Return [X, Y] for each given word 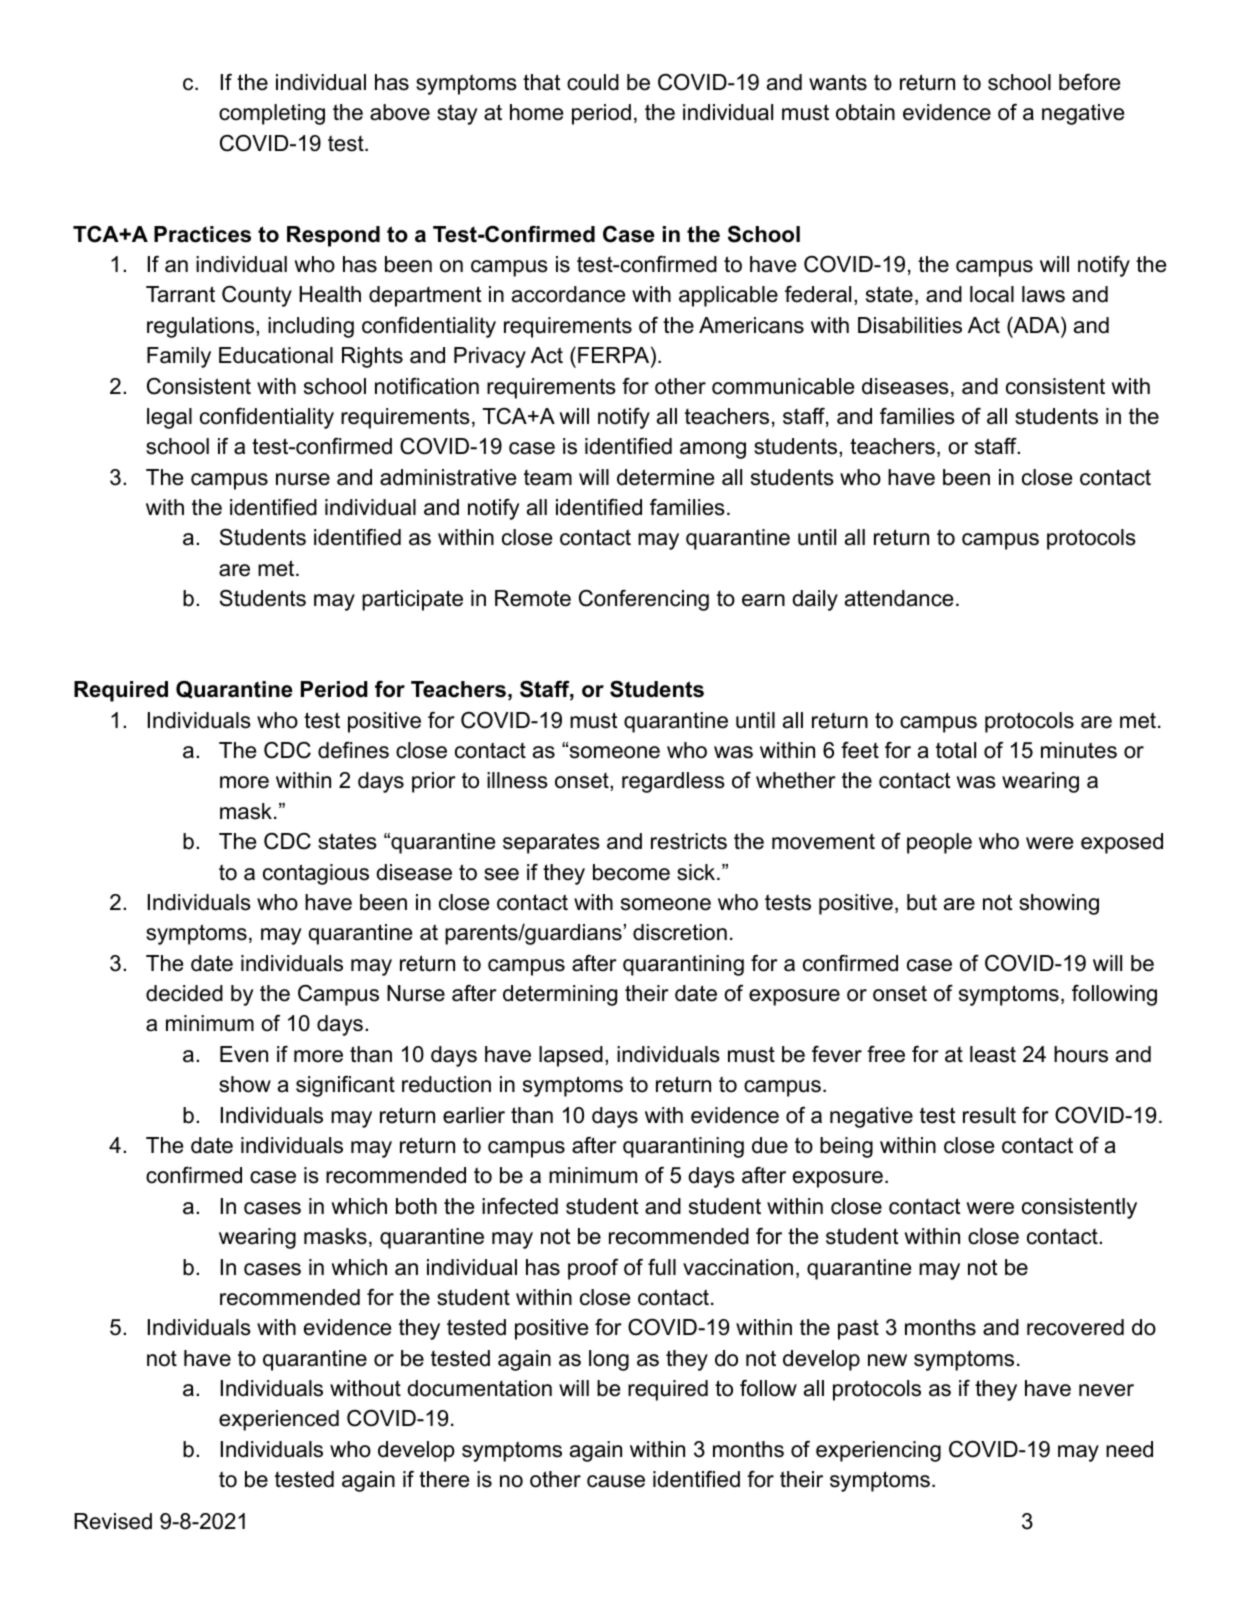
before [1089, 82]
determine [665, 477]
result [989, 1115]
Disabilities [910, 325]
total [956, 750]
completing [272, 114]
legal [169, 418]
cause [616, 1481]
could [593, 82]
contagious [316, 874]
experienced [279, 1420]
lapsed [571, 1056]
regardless [673, 782]
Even [244, 1054]
